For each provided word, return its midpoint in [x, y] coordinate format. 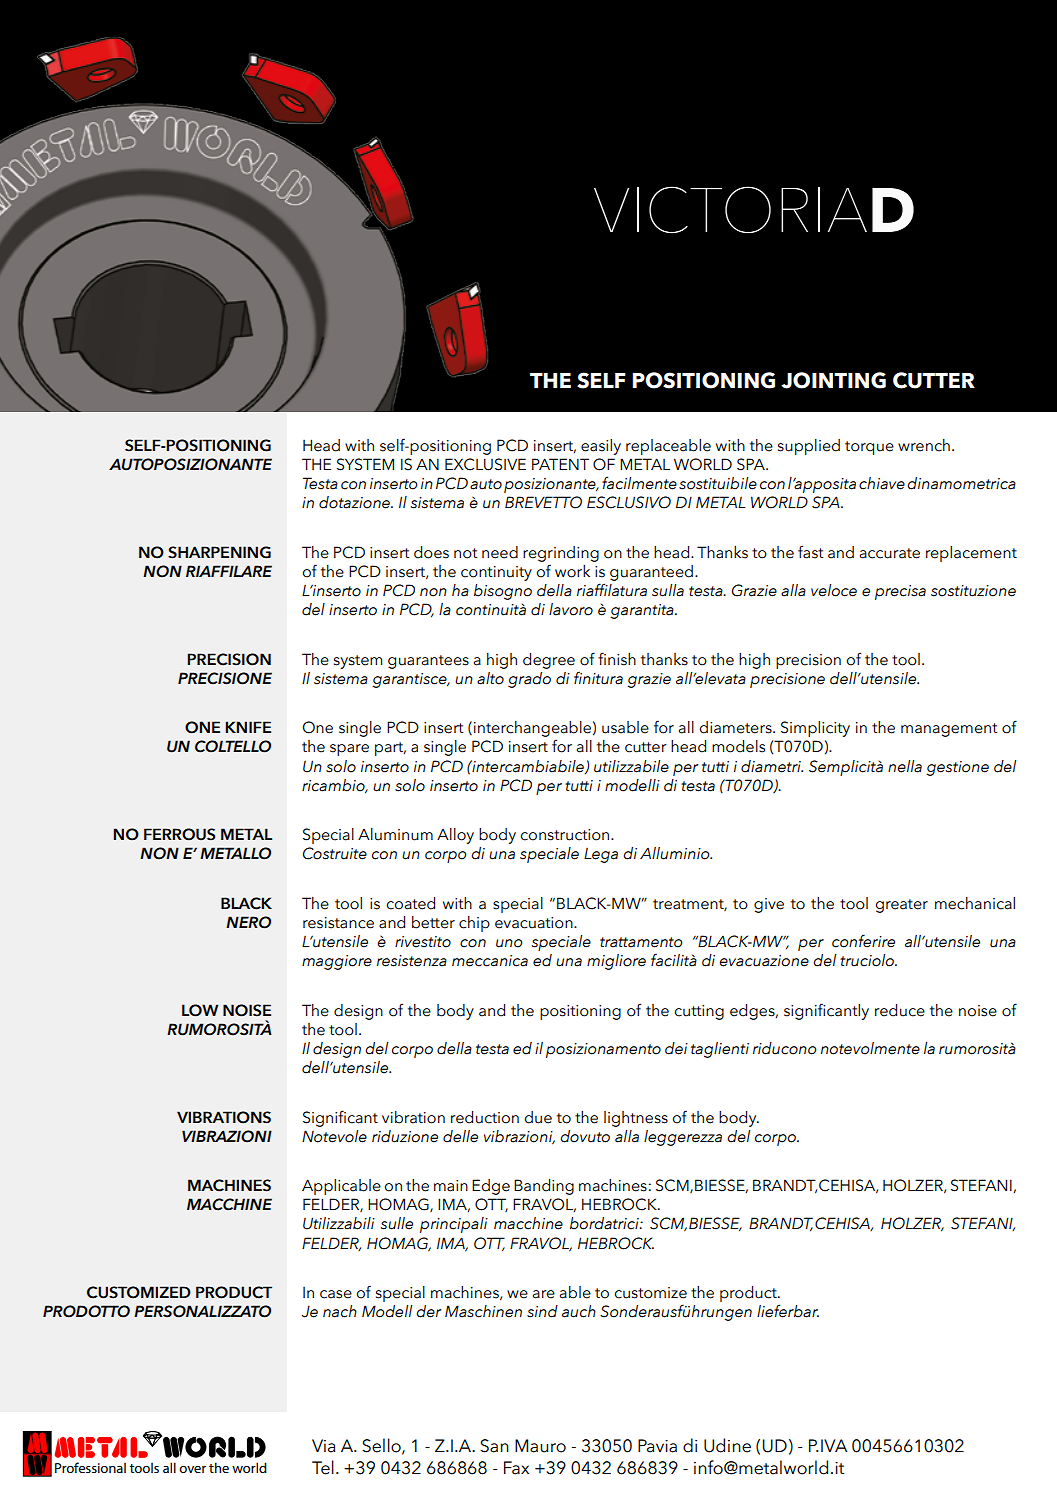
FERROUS [179, 834]
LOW [200, 1010]
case [336, 1294]
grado [529, 680]
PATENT [560, 464]
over [192, 1469]
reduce [900, 1010]
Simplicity [815, 729]
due [538, 1117]
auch [579, 1311]
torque [869, 448]
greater [901, 906]
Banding [544, 1187]
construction [566, 835]
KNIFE [248, 727]
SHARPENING [219, 552]
